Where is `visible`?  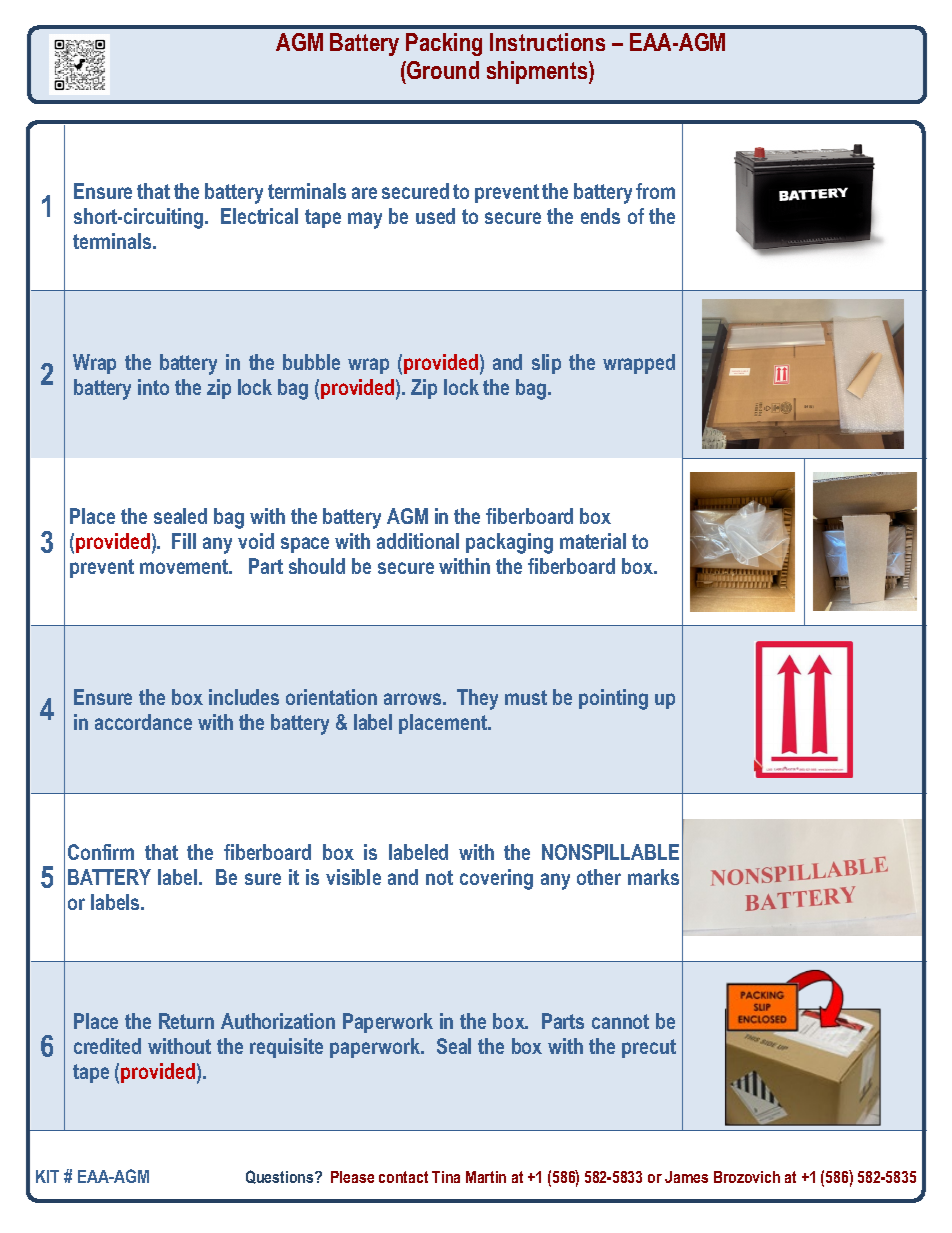 visible is located at coordinates (353, 877).
